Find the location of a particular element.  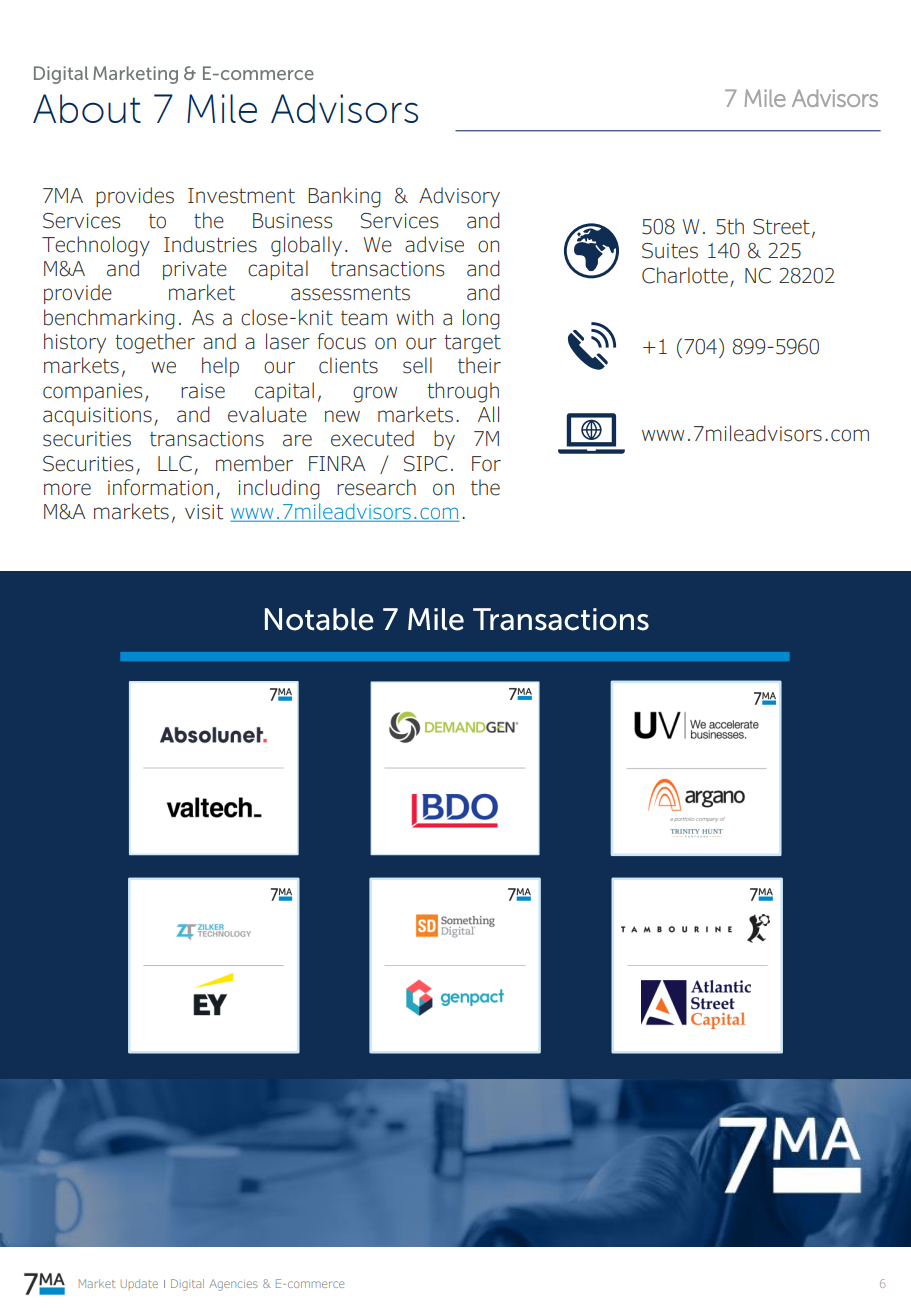

Agencies is located at coordinates (233, 1285).
